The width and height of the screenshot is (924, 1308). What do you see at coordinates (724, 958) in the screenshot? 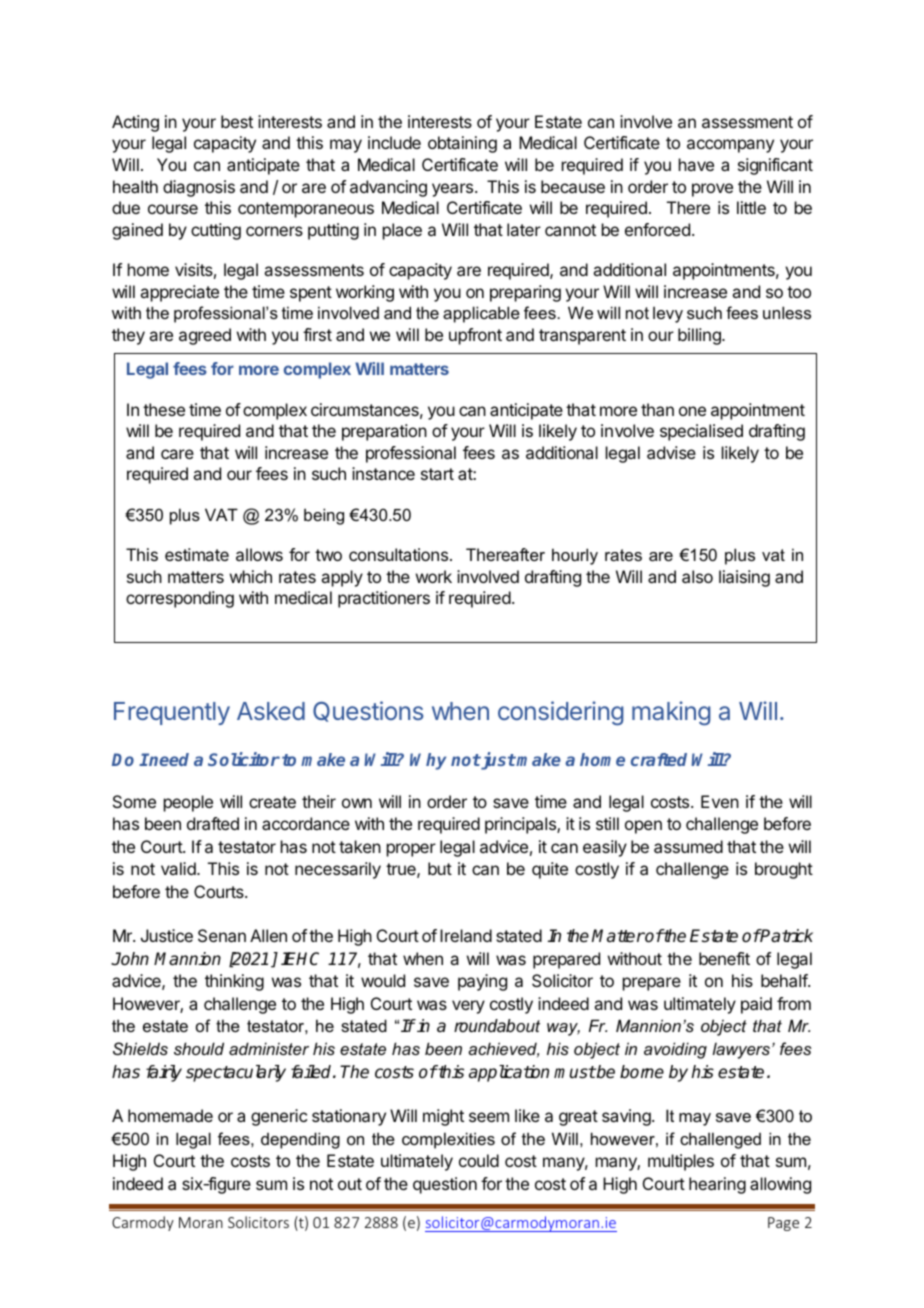
I see `benefit` at bounding box center [724, 958].
